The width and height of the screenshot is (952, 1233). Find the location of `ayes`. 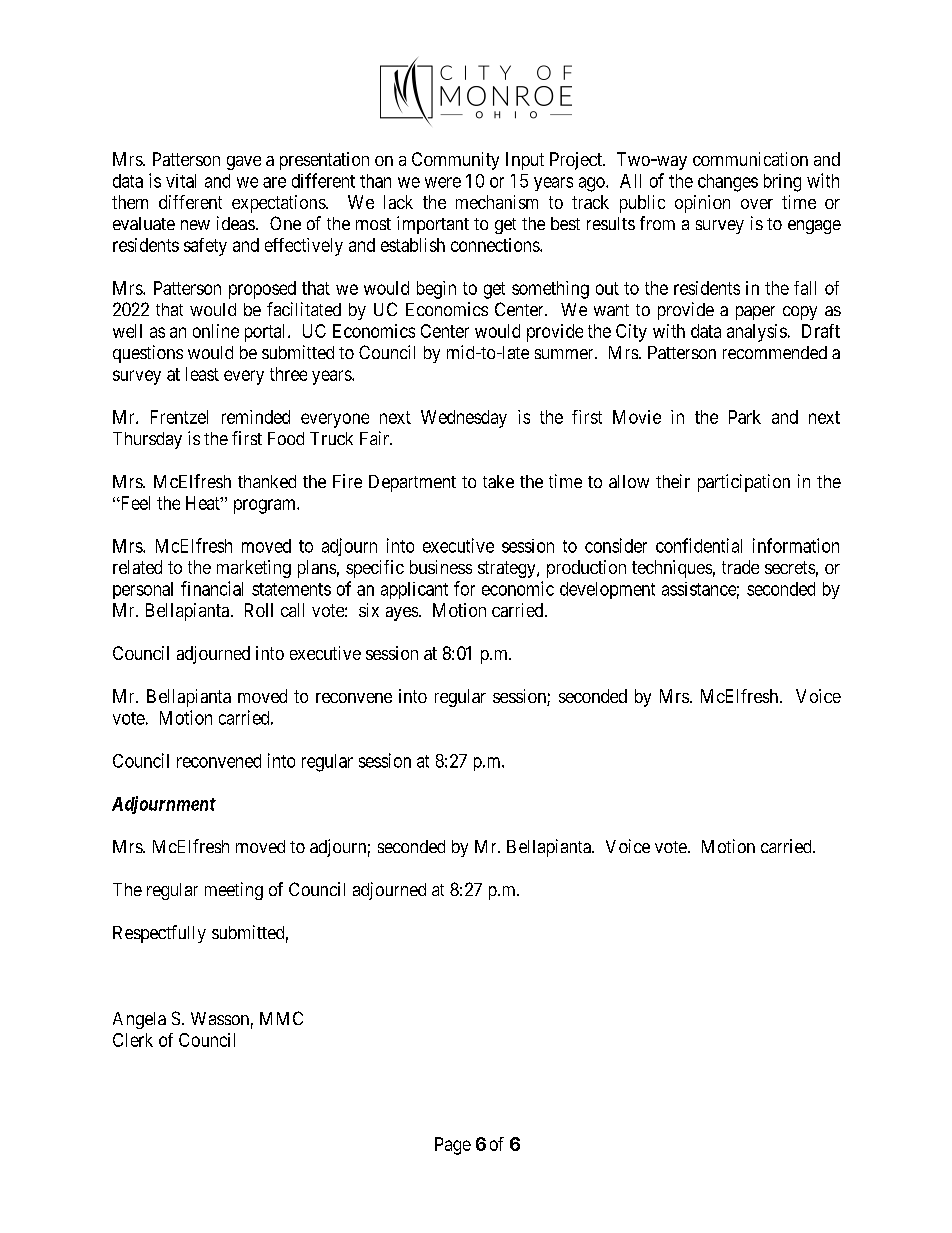

ayes is located at coordinates (403, 614).
